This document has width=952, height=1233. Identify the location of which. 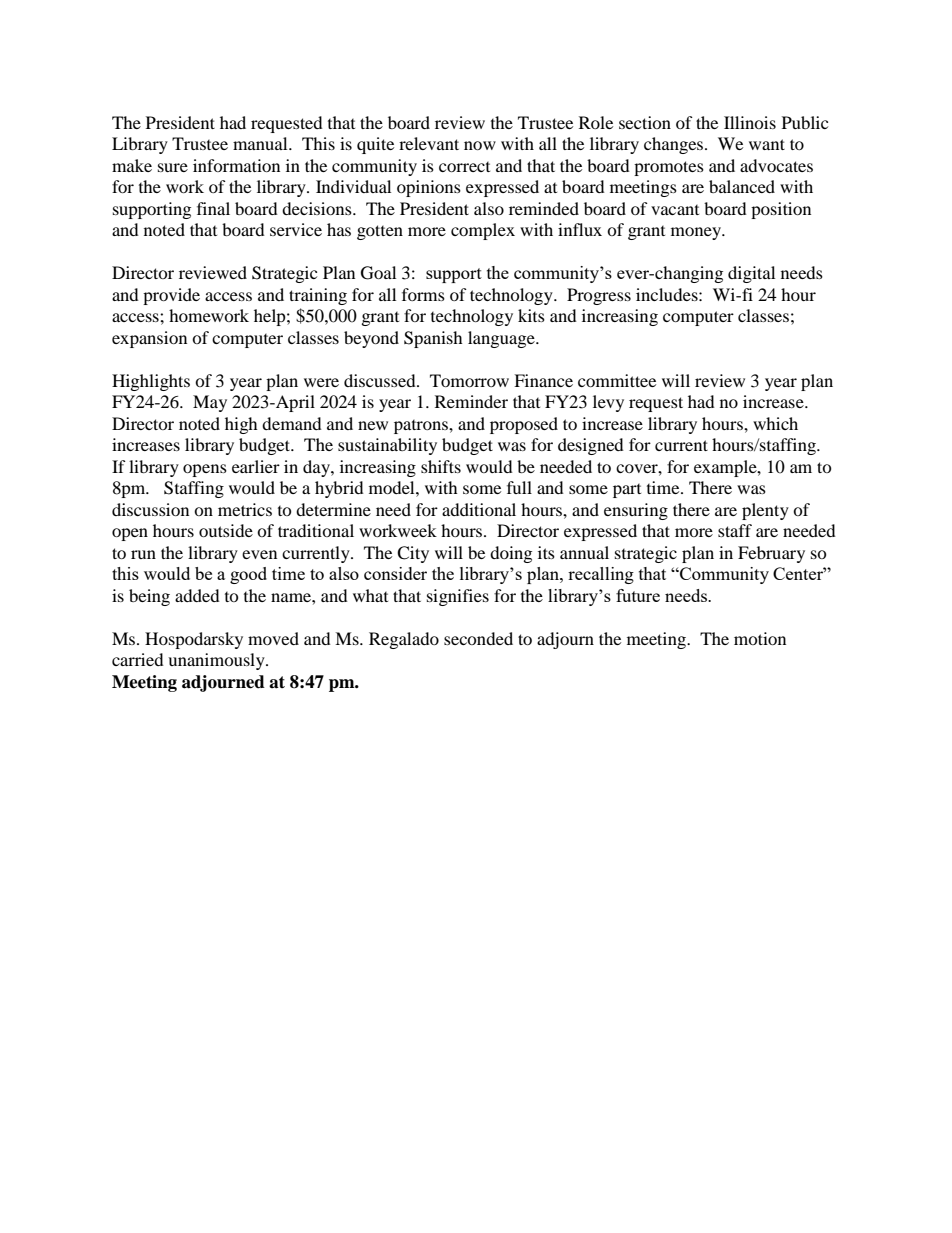
(775, 423).
